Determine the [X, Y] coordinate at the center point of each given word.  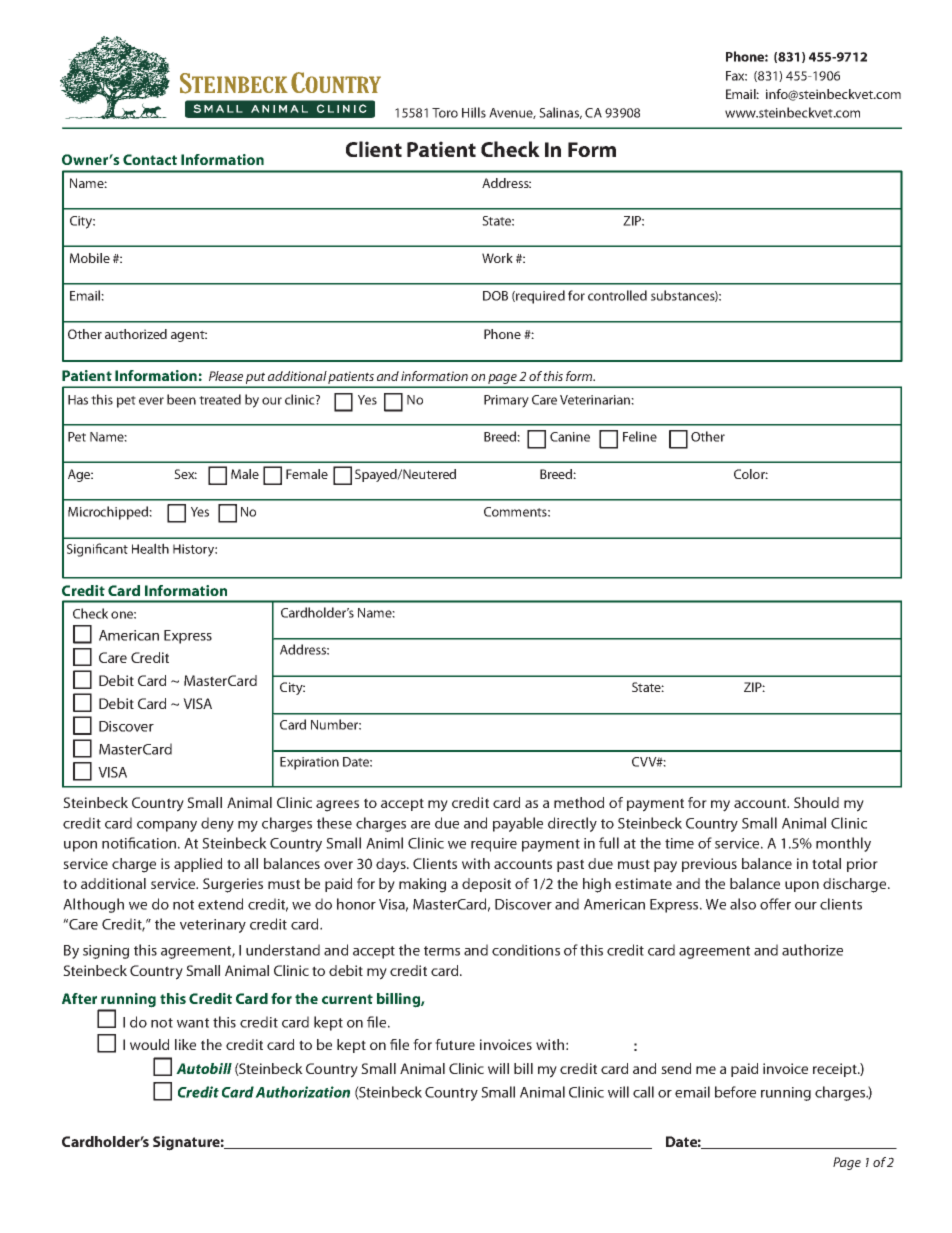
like [185, 1044]
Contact [150, 159]
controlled [617, 295]
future [455, 1044]
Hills [474, 112]
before [735, 1092]
